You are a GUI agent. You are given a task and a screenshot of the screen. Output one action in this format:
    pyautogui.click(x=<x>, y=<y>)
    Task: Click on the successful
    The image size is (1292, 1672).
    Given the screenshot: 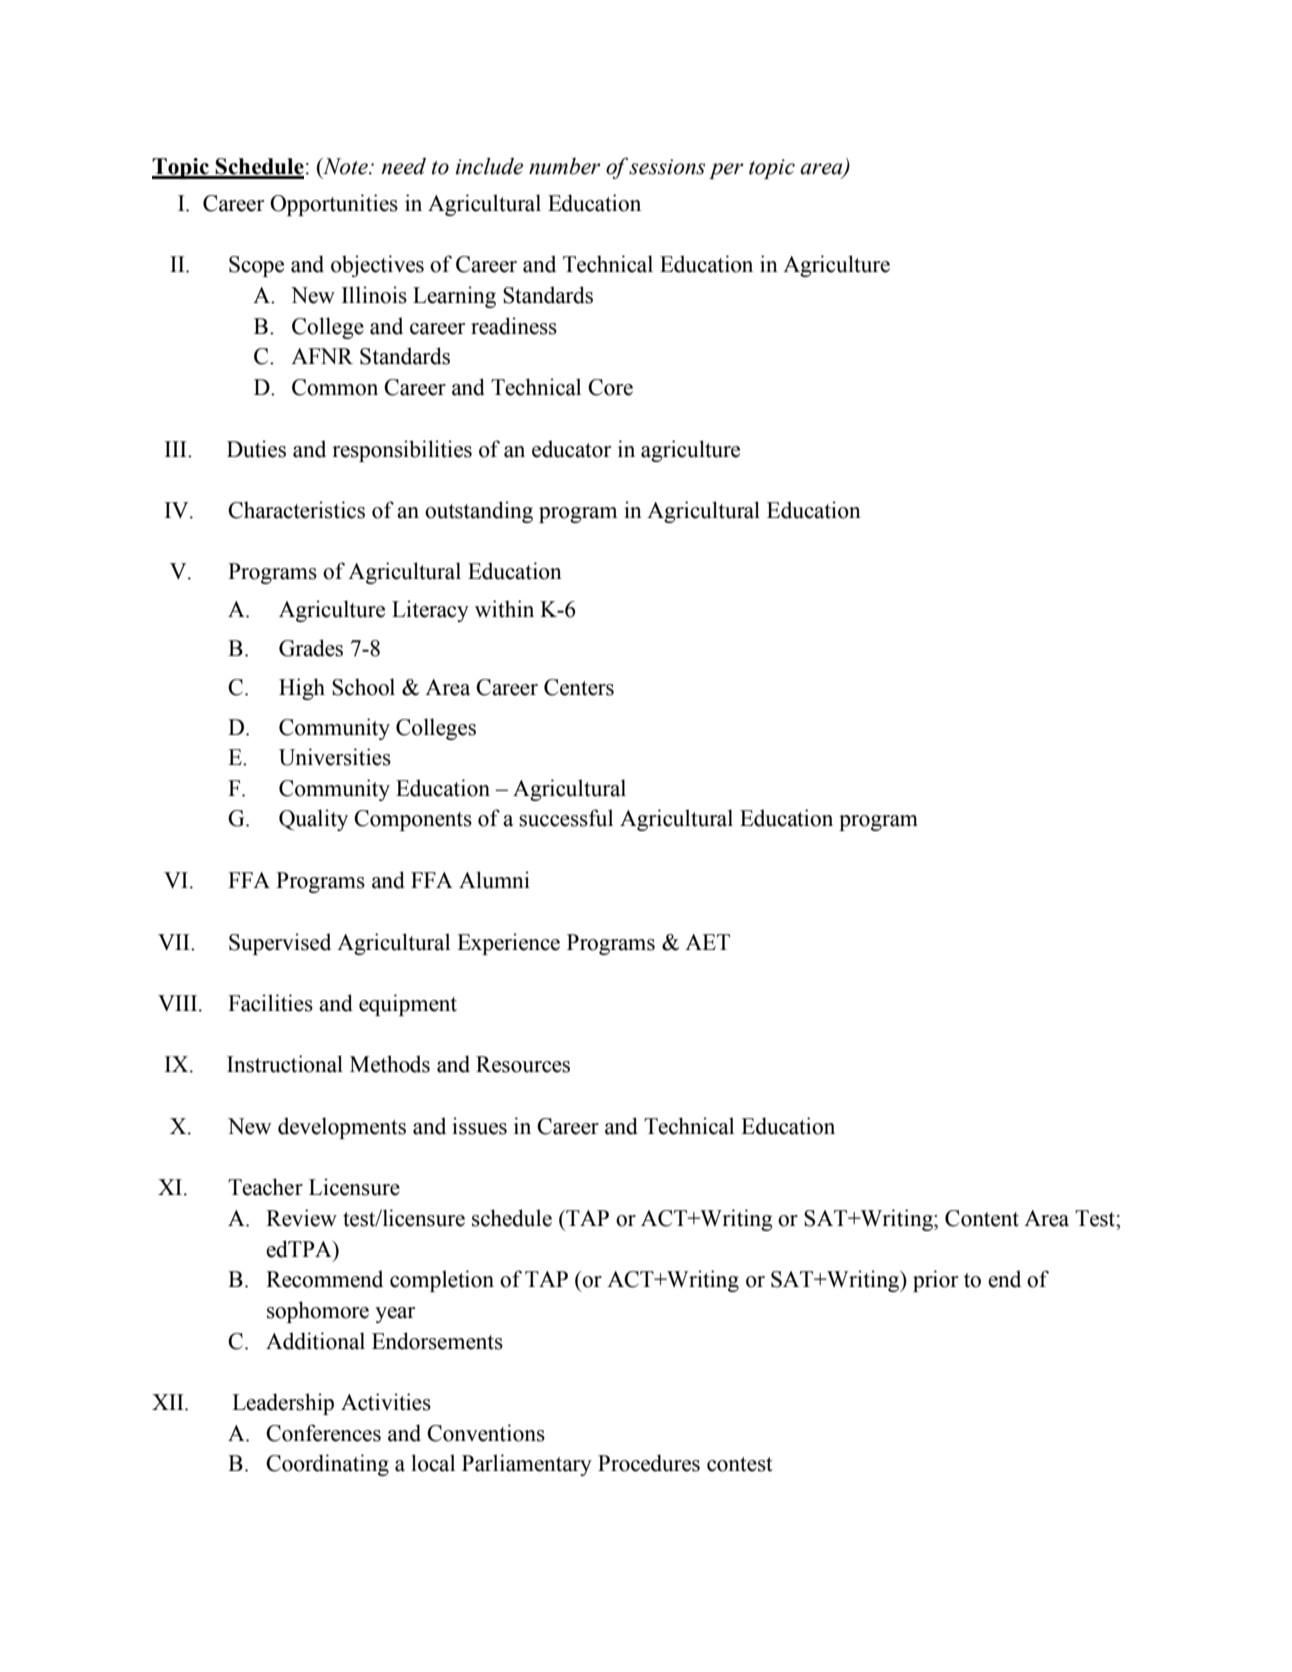 What is the action you would take?
    pyautogui.click(x=566, y=818)
